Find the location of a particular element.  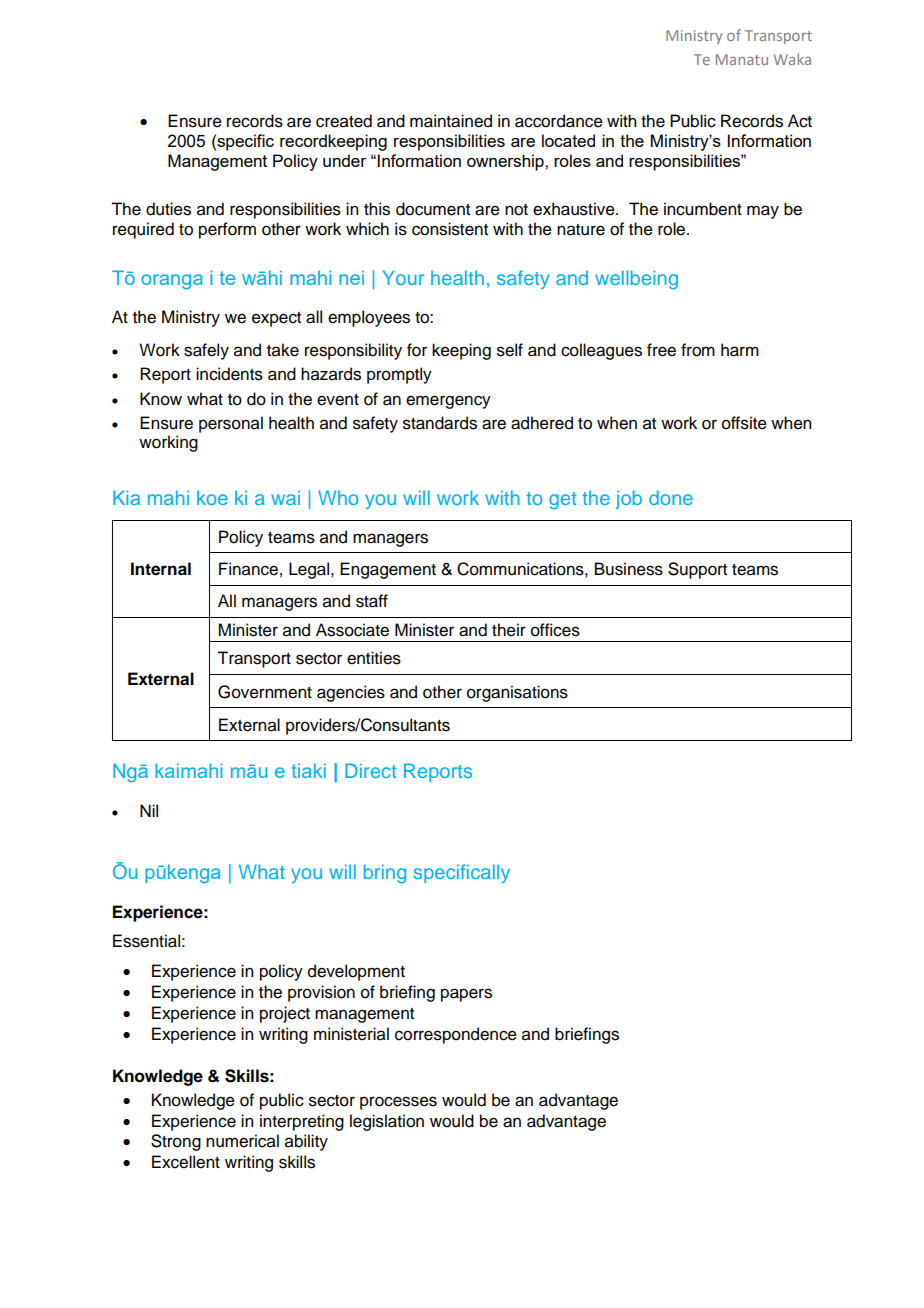

processes is located at coordinates (398, 1103).
